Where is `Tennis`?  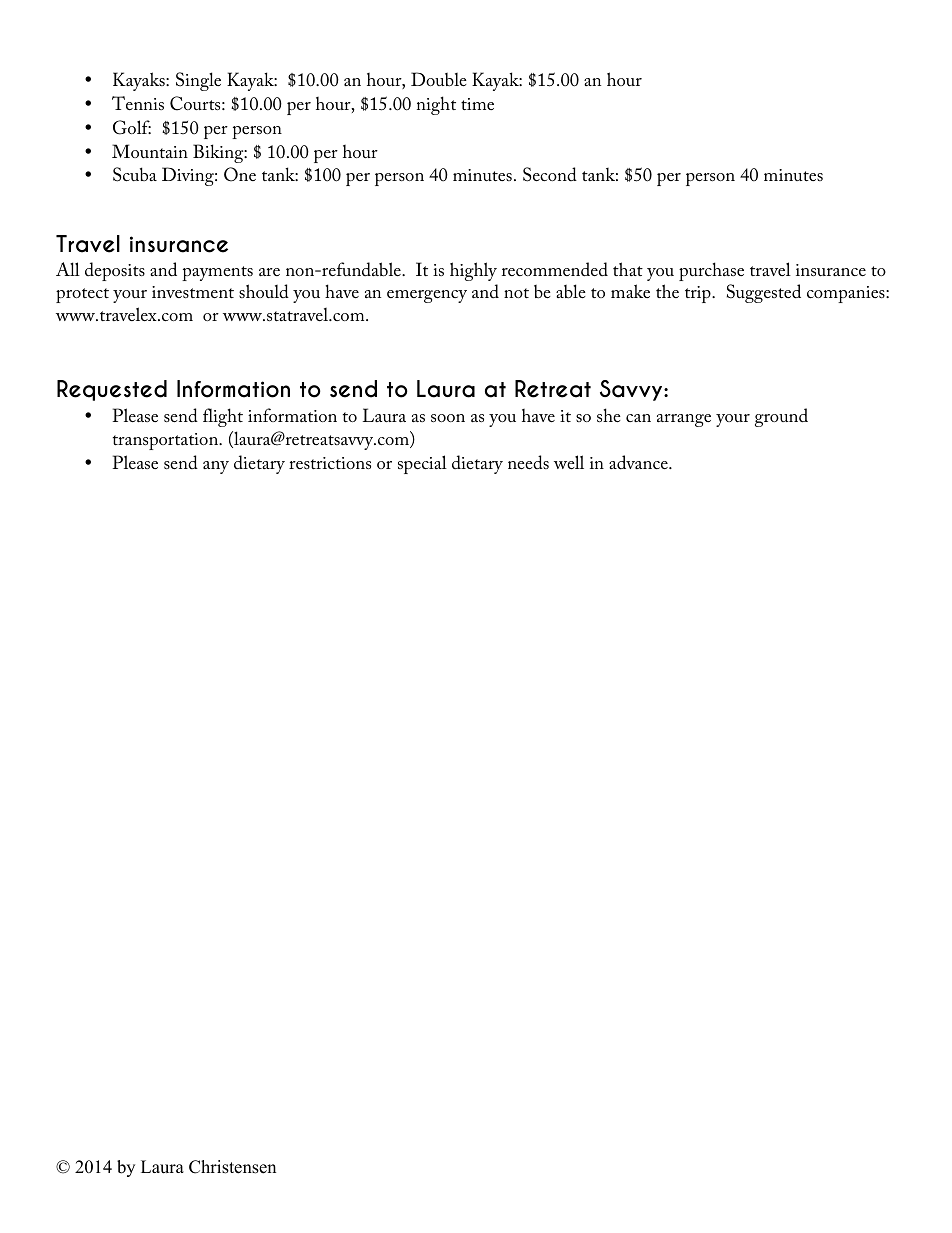 Tennis is located at coordinates (138, 103).
